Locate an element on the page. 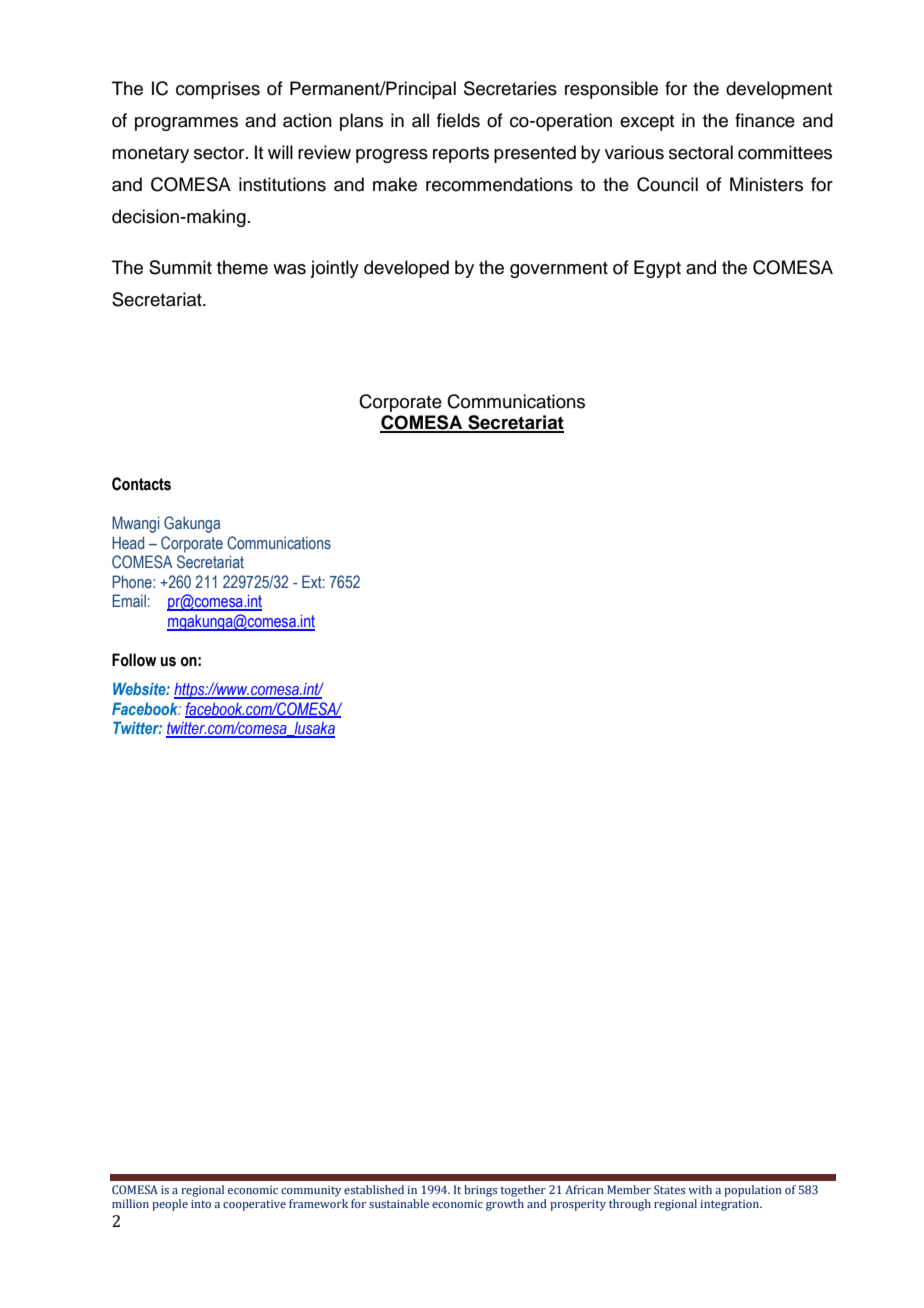  Email is located at coordinates (129, 600).
